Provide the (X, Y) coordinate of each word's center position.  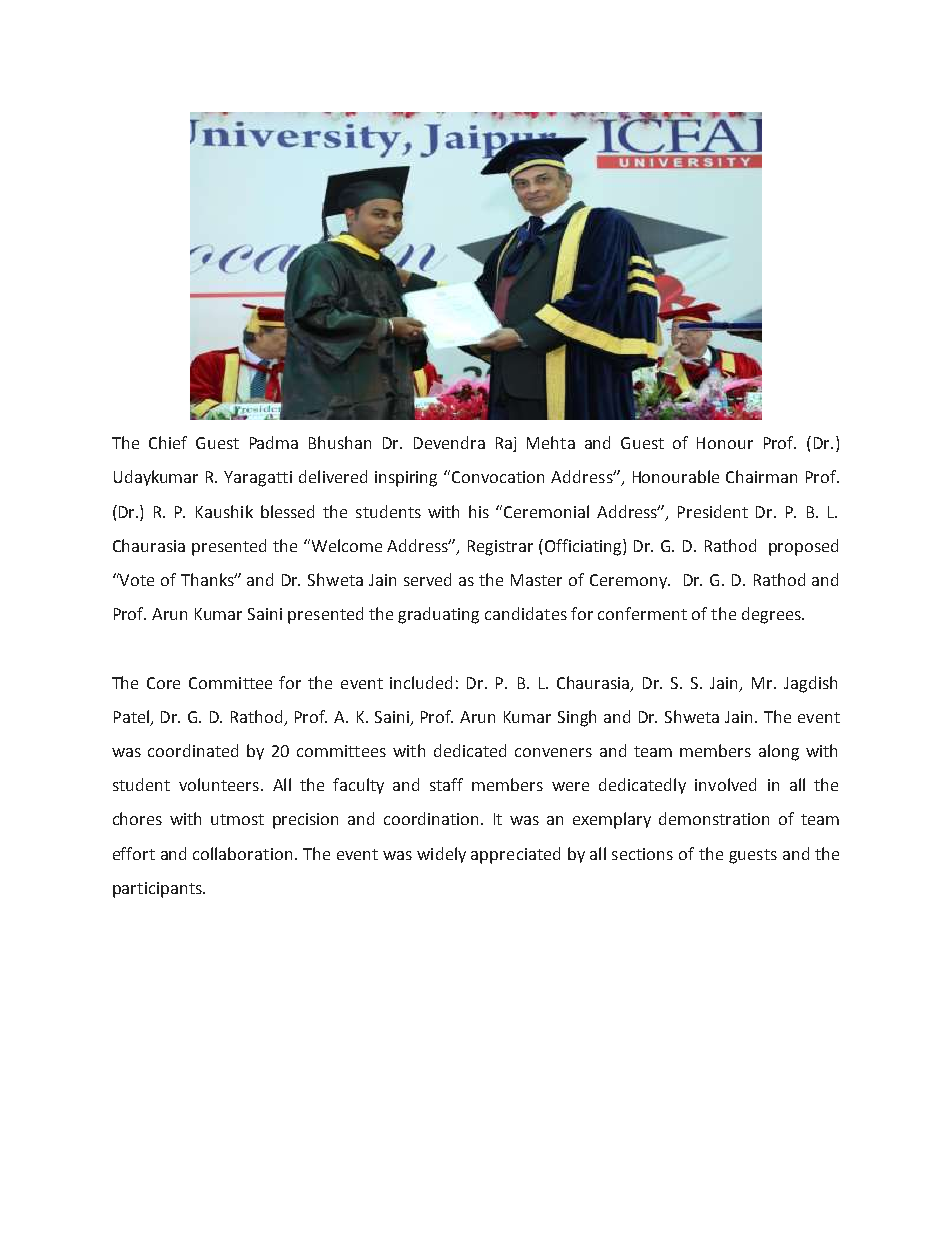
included (421, 682)
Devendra (449, 442)
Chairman (761, 476)
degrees (772, 615)
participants (158, 890)
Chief (168, 442)
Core (163, 683)
